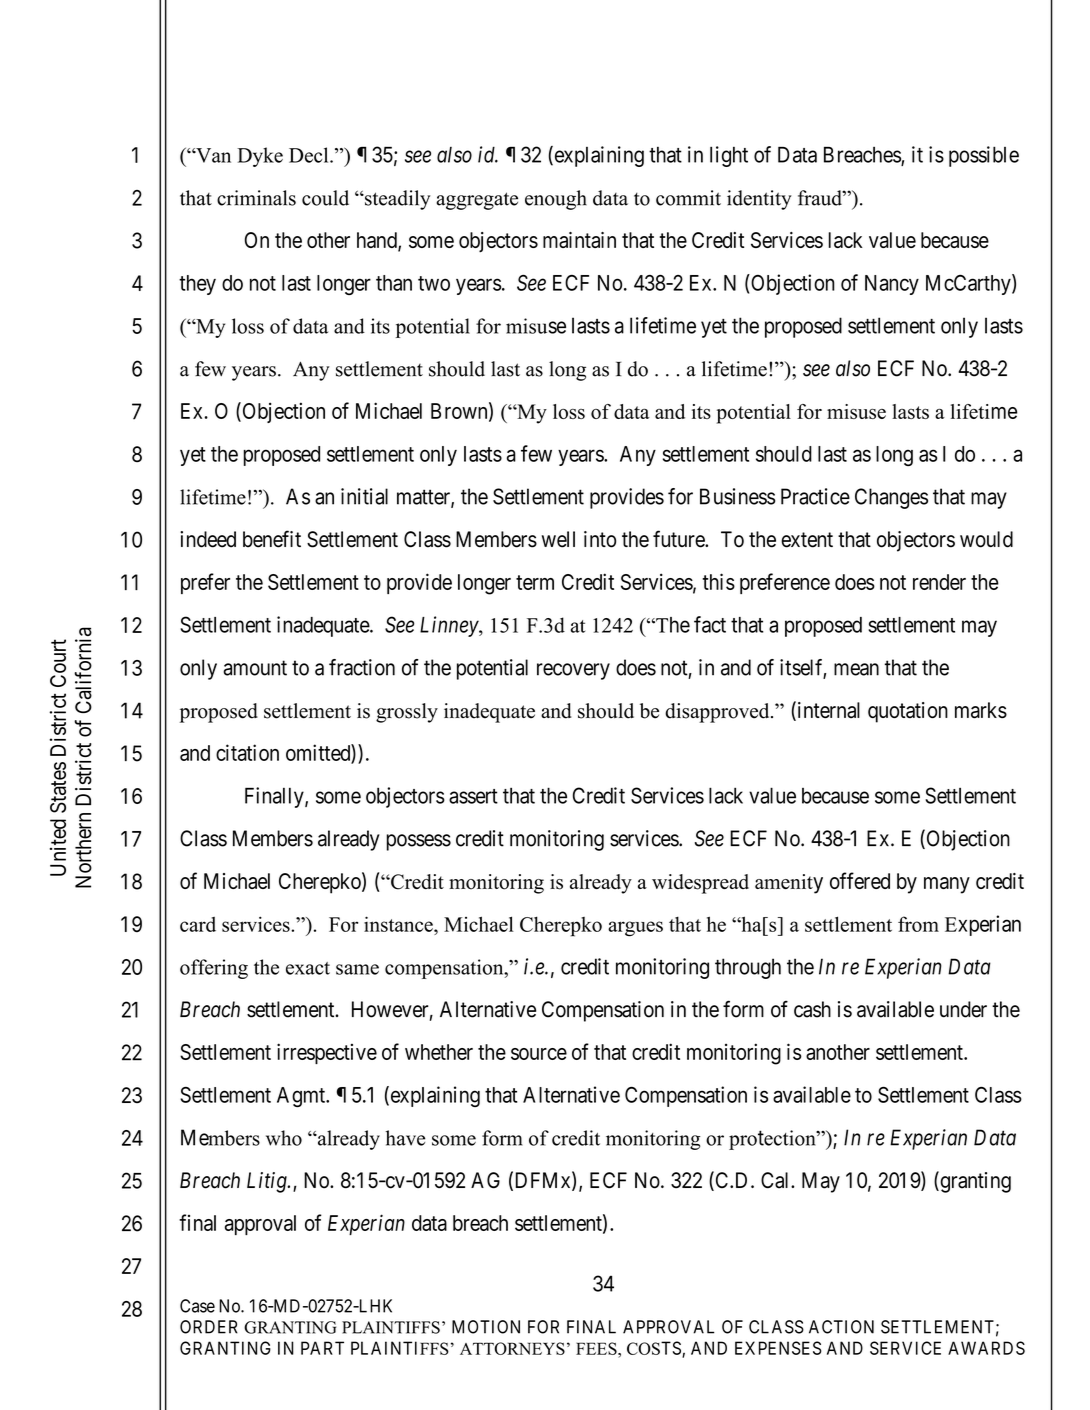 This page has width=1090, height=1410. I want to click on PART, so click(322, 1348).
